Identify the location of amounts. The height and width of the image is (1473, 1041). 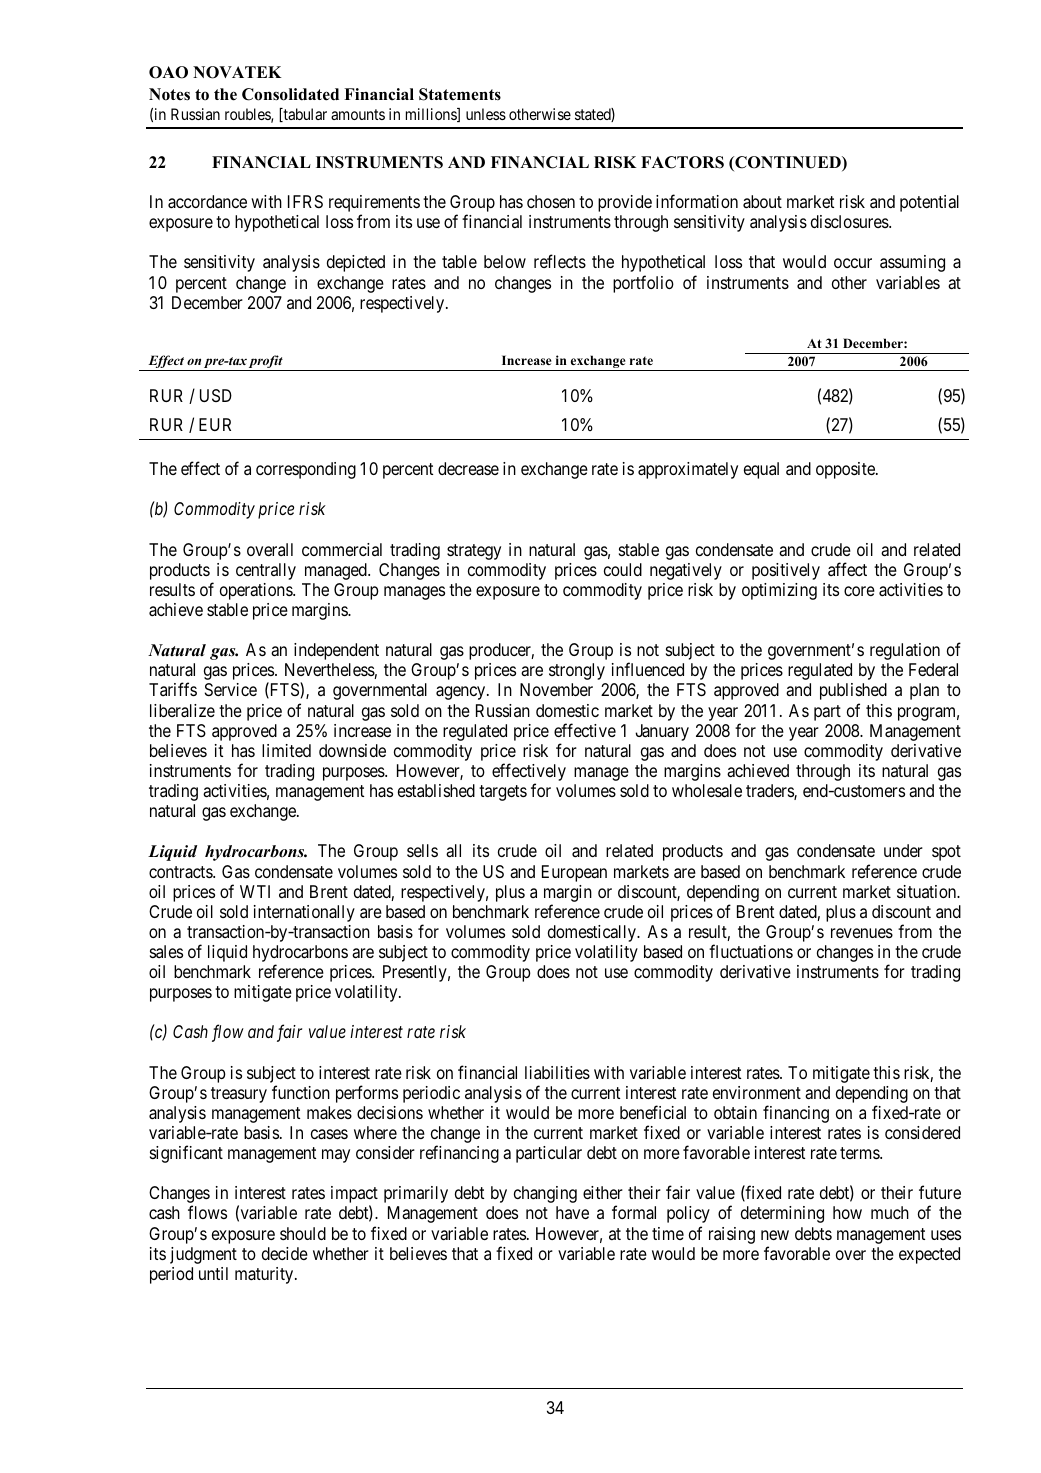
(358, 114).
